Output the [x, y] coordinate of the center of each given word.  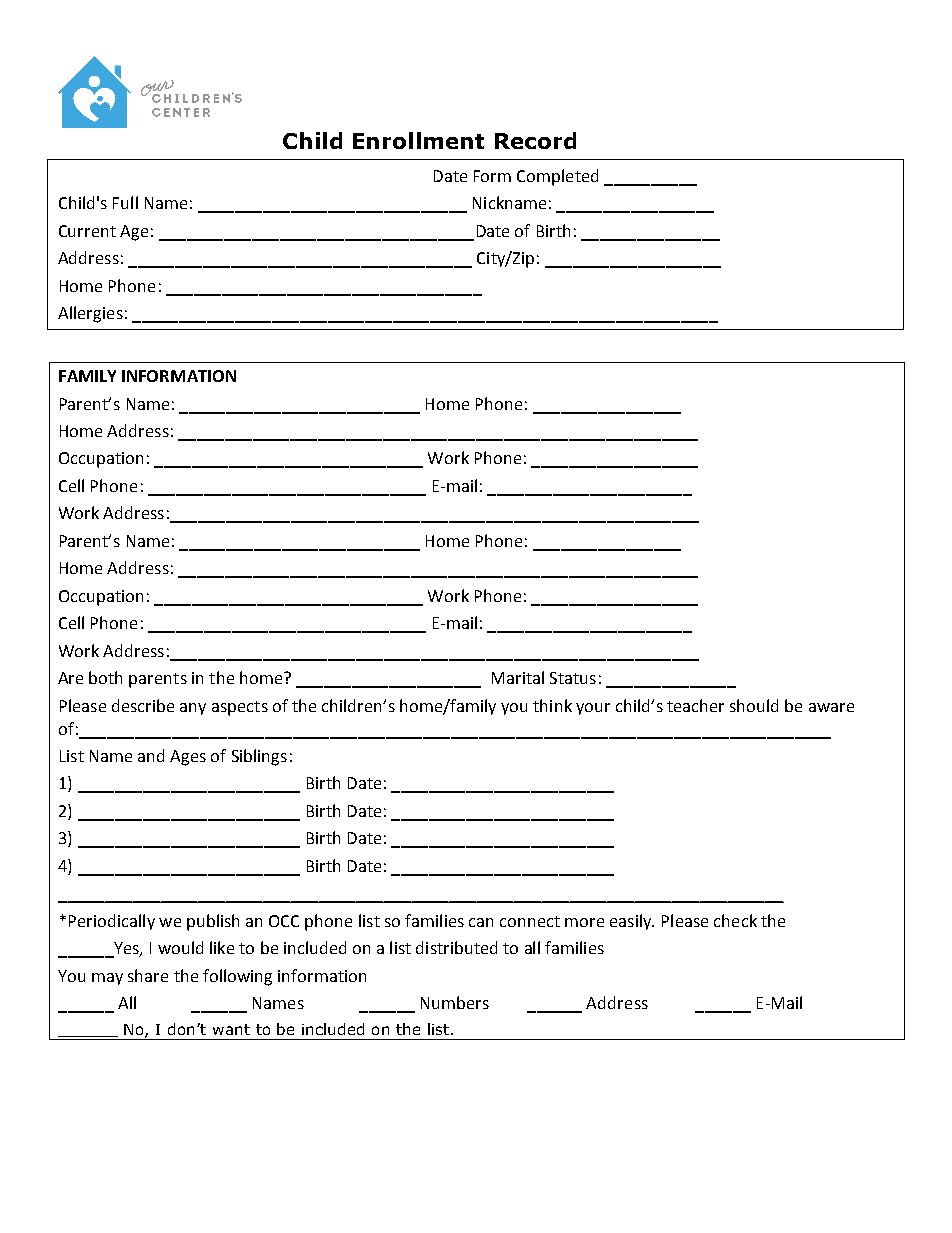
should [754, 705]
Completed [557, 177]
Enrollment [418, 140]
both [105, 677]
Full [125, 202]
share [148, 975]
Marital [518, 677]
